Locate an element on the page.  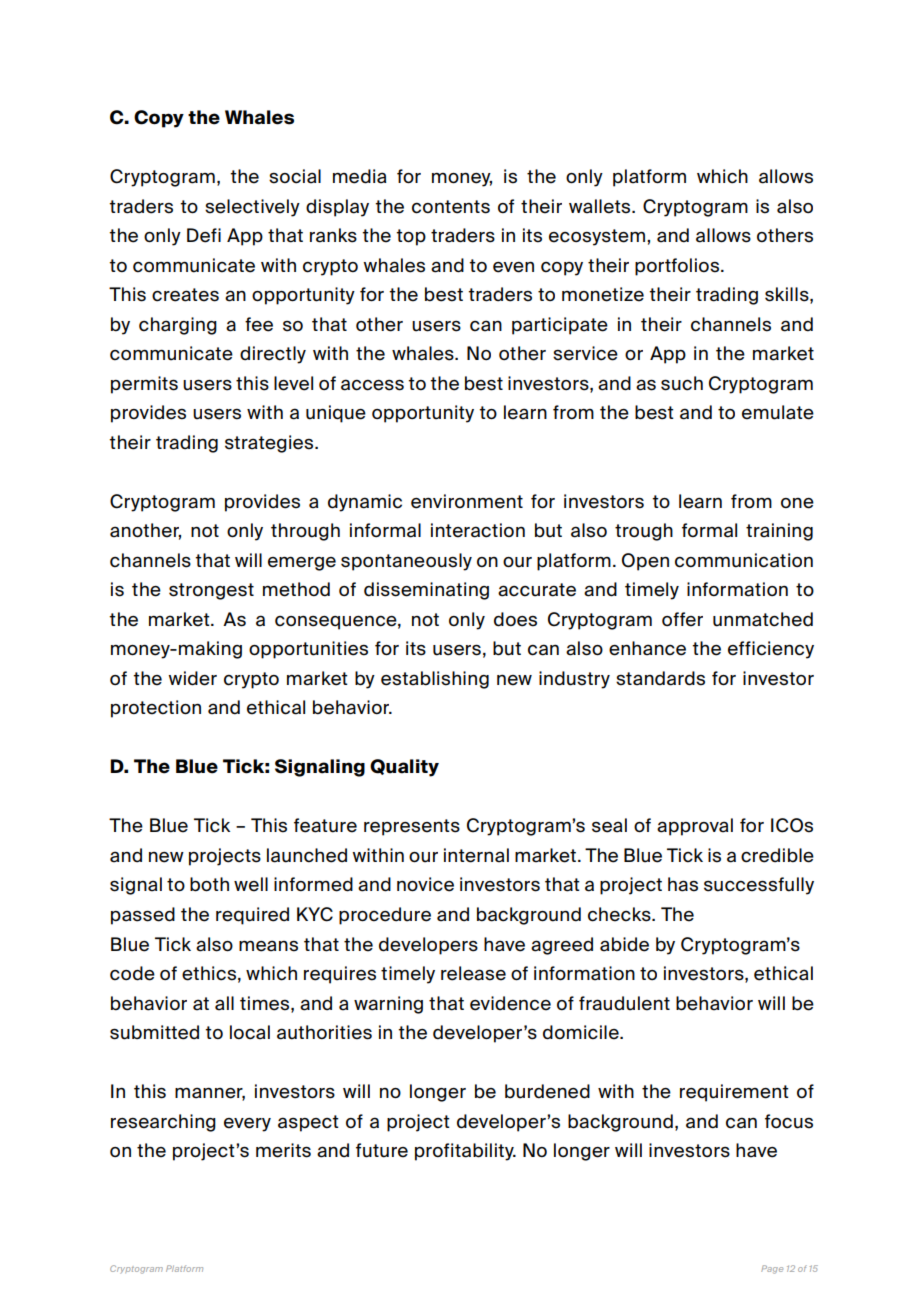
portfolios is located at coordinates (678, 267).
